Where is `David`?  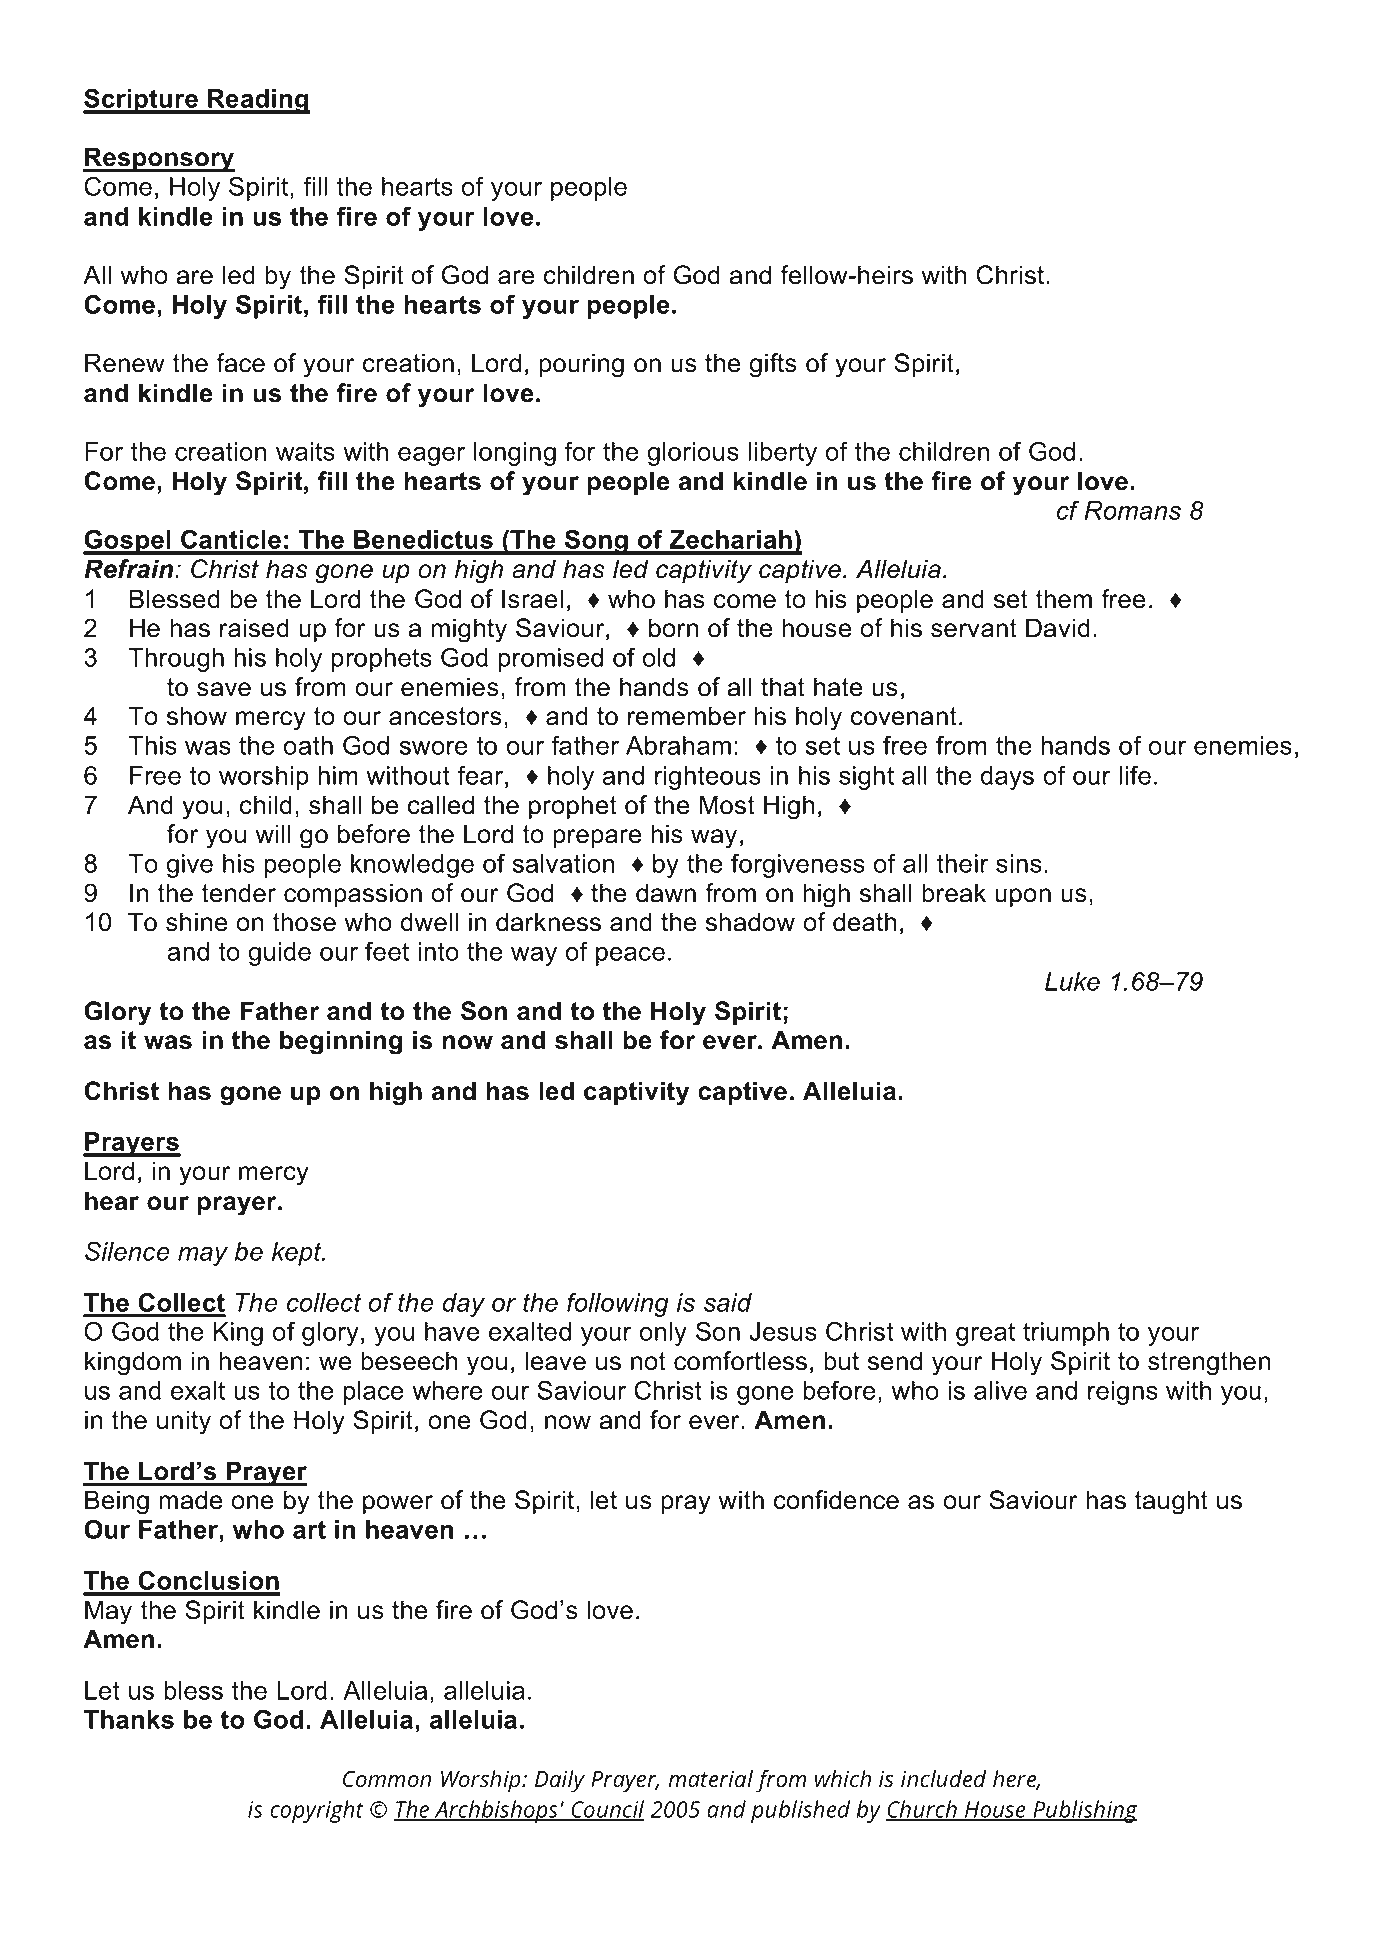 David is located at coordinates (1058, 628).
